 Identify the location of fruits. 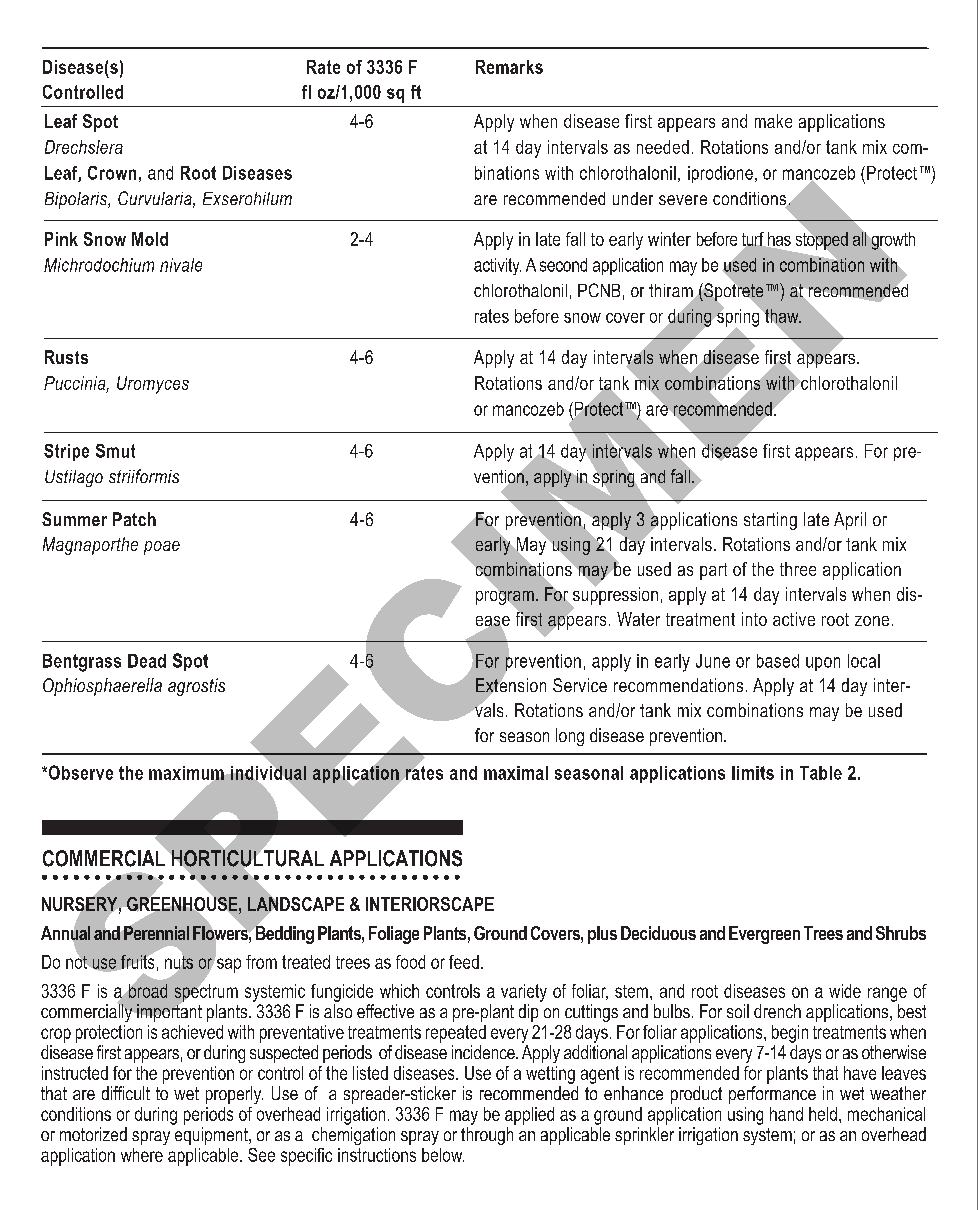
(137, 962).
